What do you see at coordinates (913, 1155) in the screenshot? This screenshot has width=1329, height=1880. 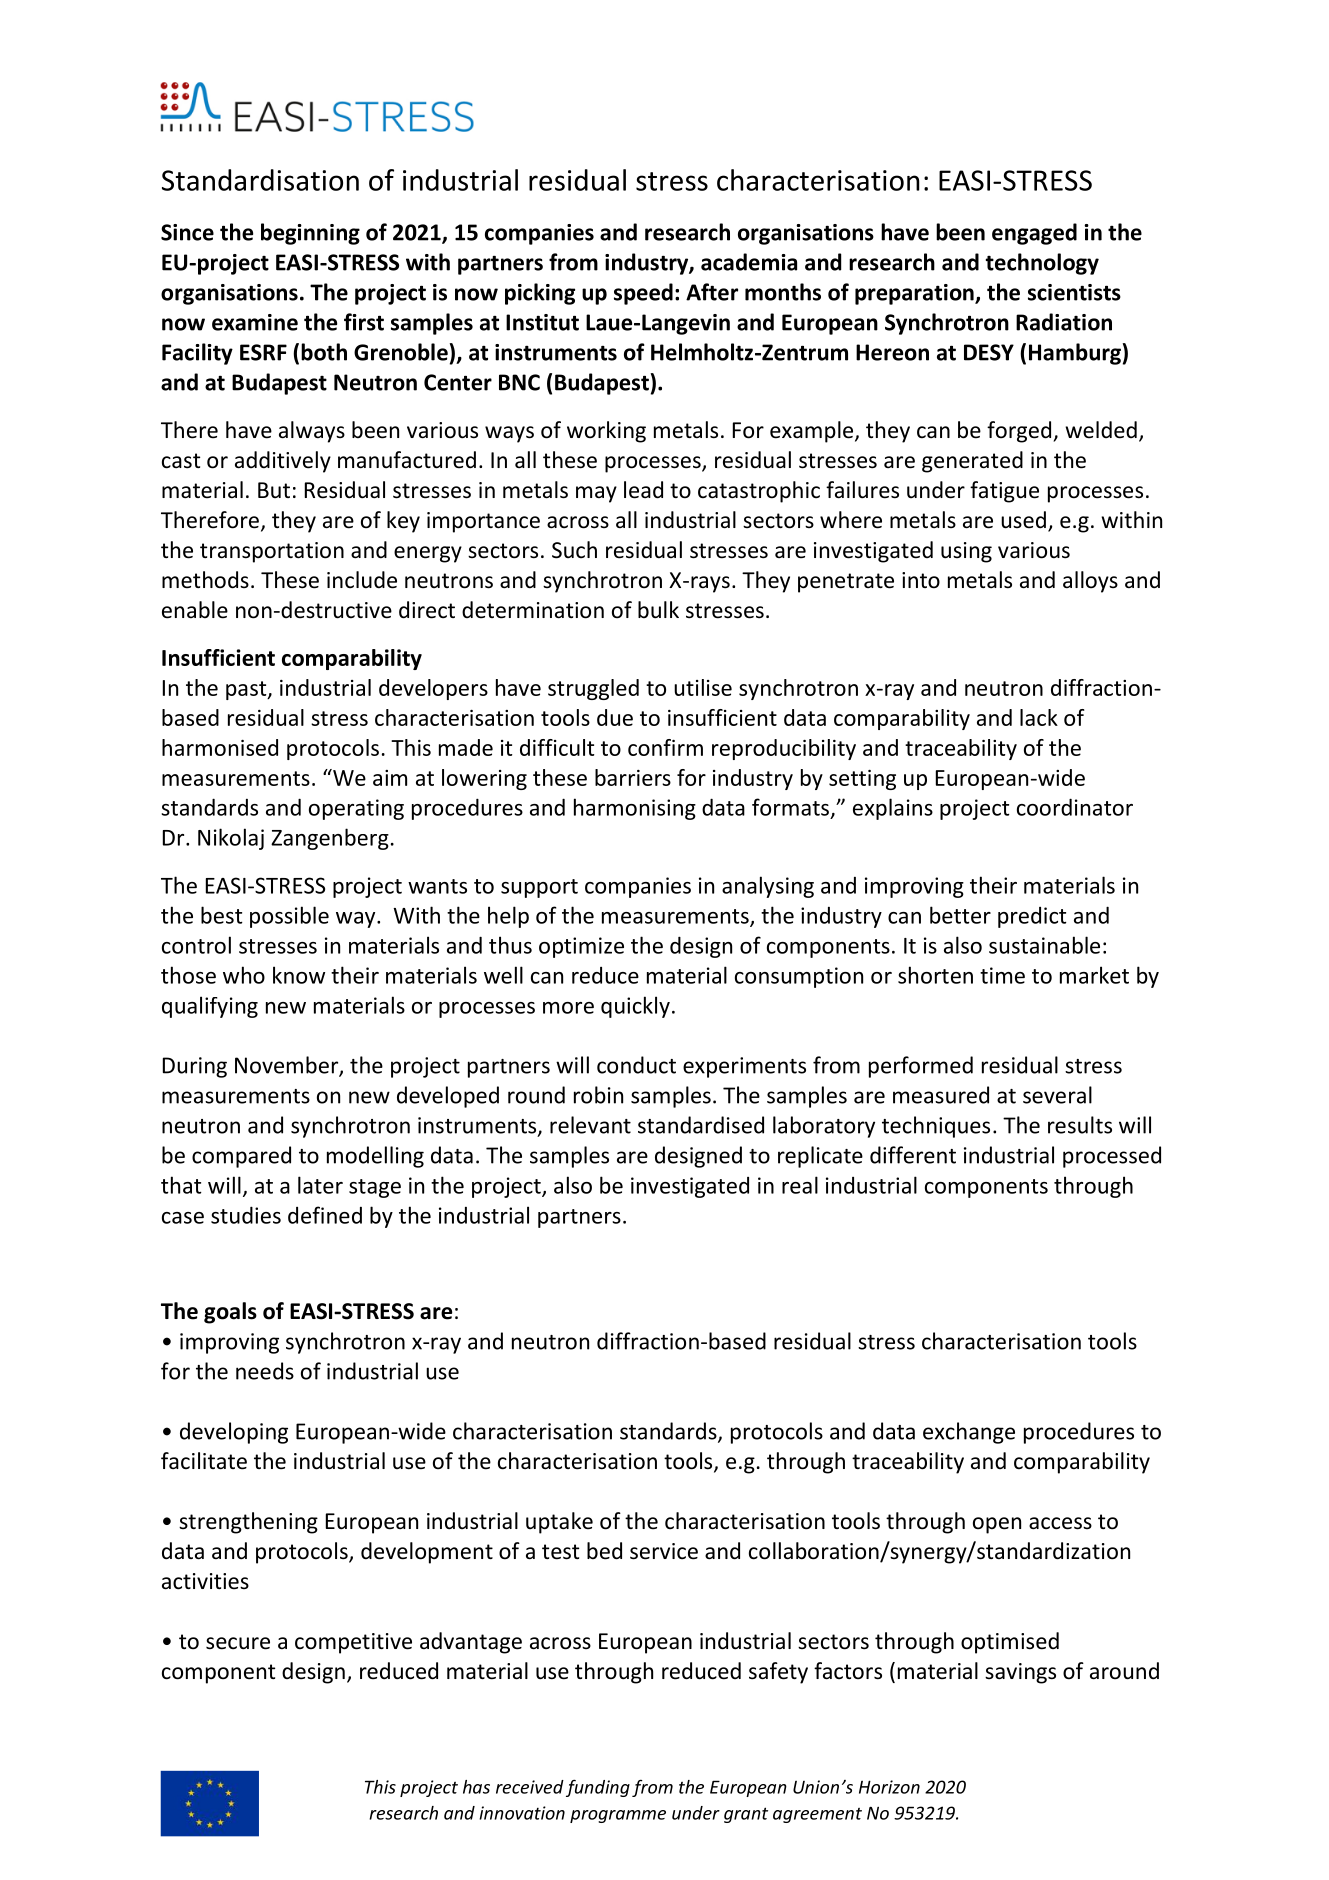 I see `different` at bounding box center [913, 1155].
